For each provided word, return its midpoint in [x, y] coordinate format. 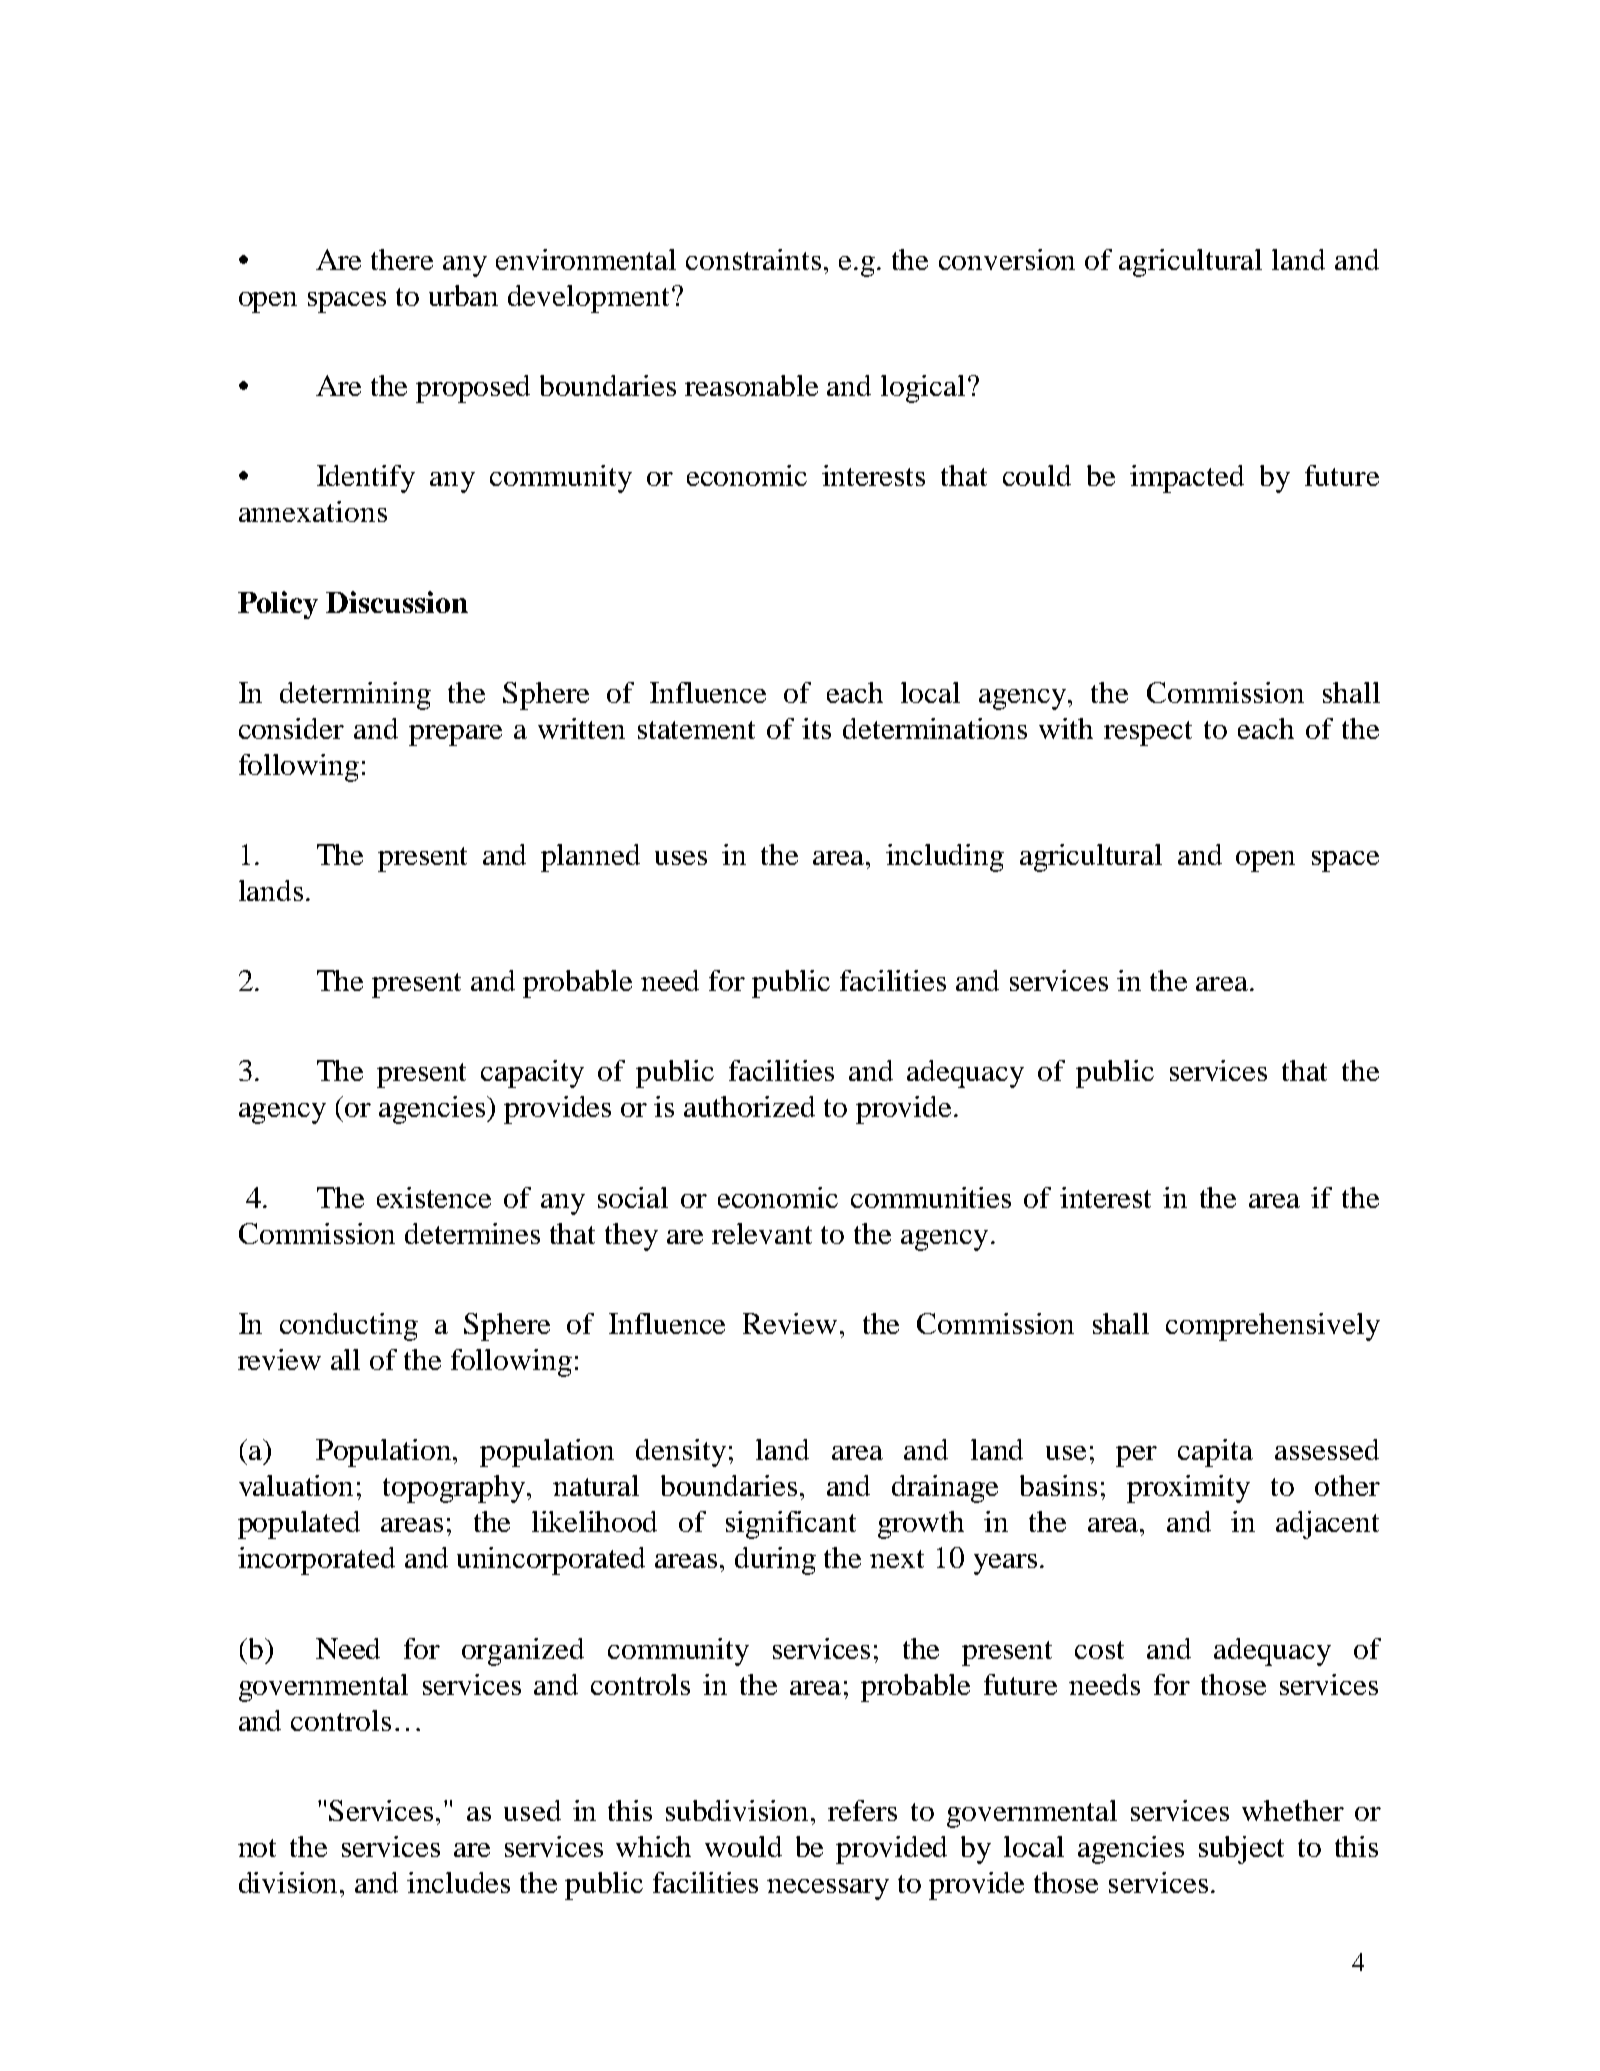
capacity [532, 1074]
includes [458, 1882]
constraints [753, 259]
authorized [749, 1106]
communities [931, 1197]
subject [1241, 1850]
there [402, 259]
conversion [1007, 259]
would [743, 1846]
